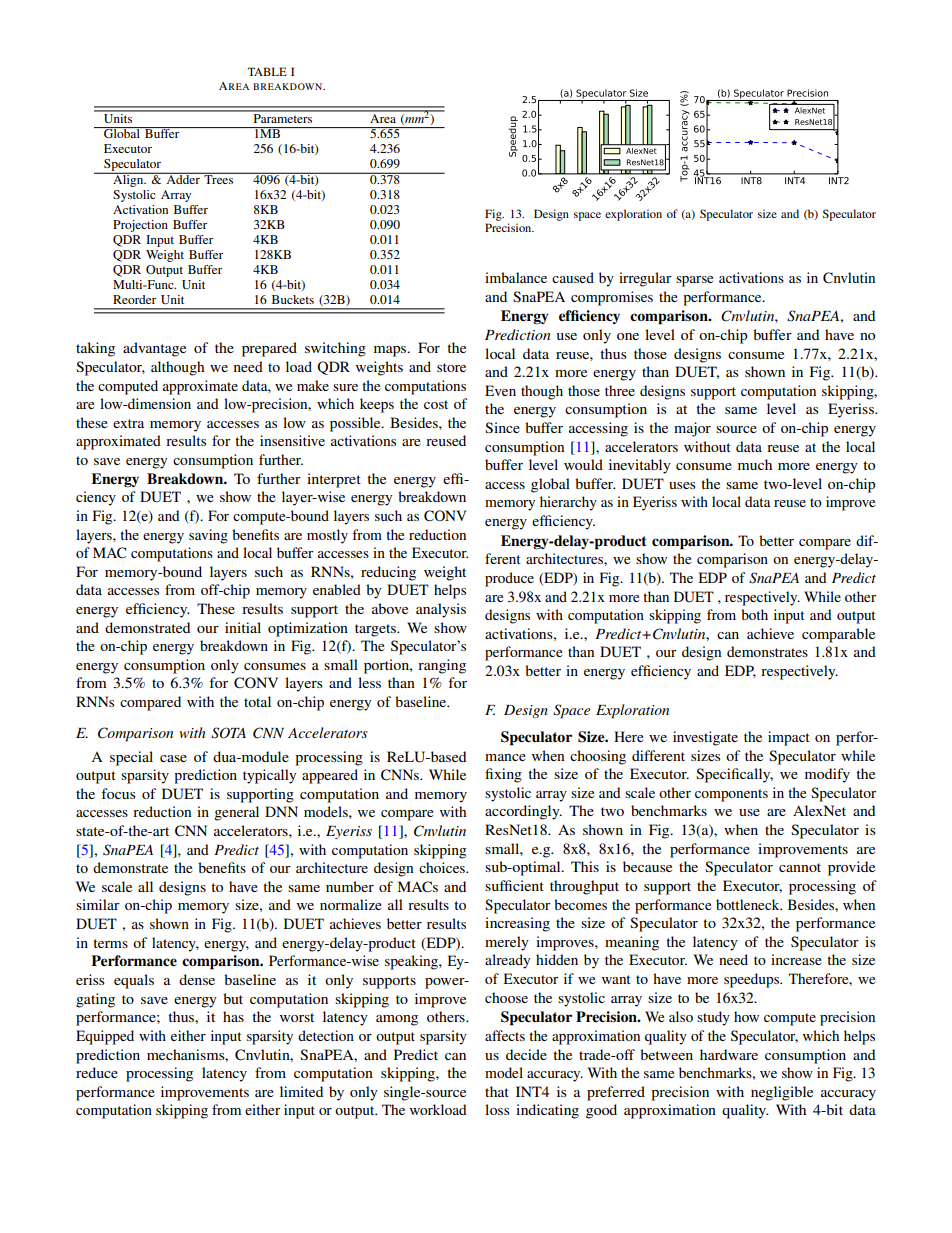 This image has width=952, height=1233. I want to click on TABLE, so click(267, 71).
